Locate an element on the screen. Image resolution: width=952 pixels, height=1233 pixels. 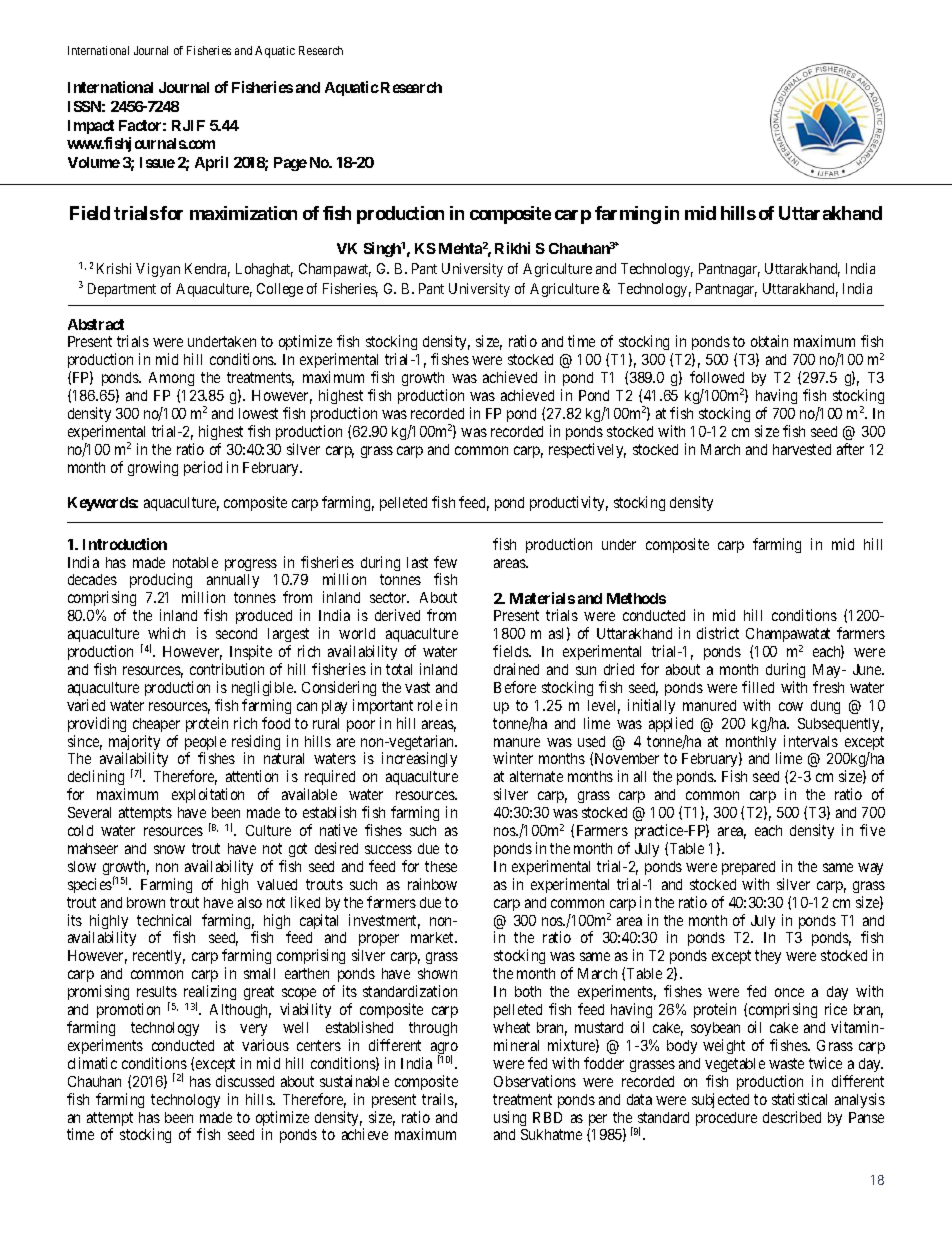
Page is located at coordinates (290, 164).
